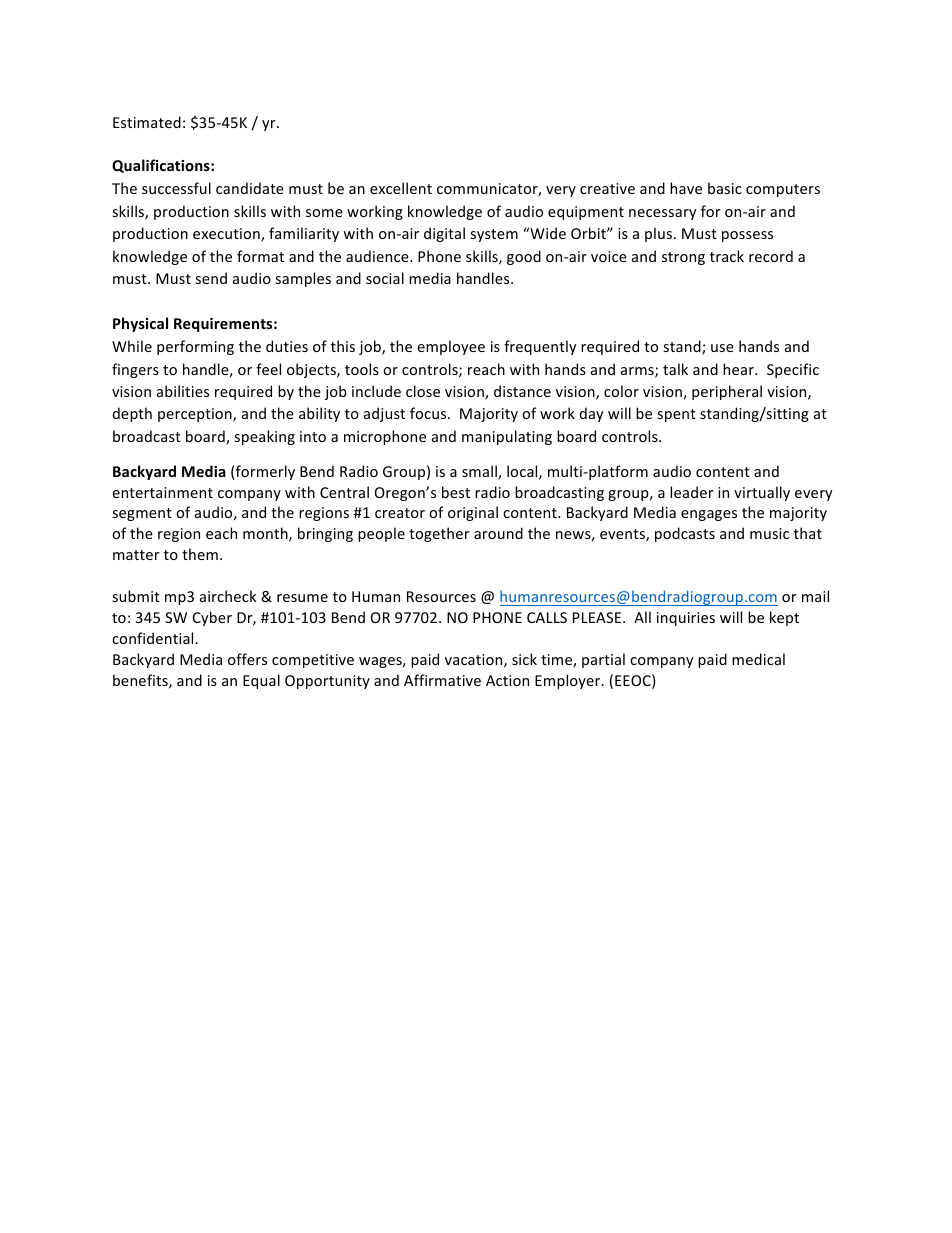  Describe the element at coordinates (401, 188) in the image. I see `excellent` at that location.
